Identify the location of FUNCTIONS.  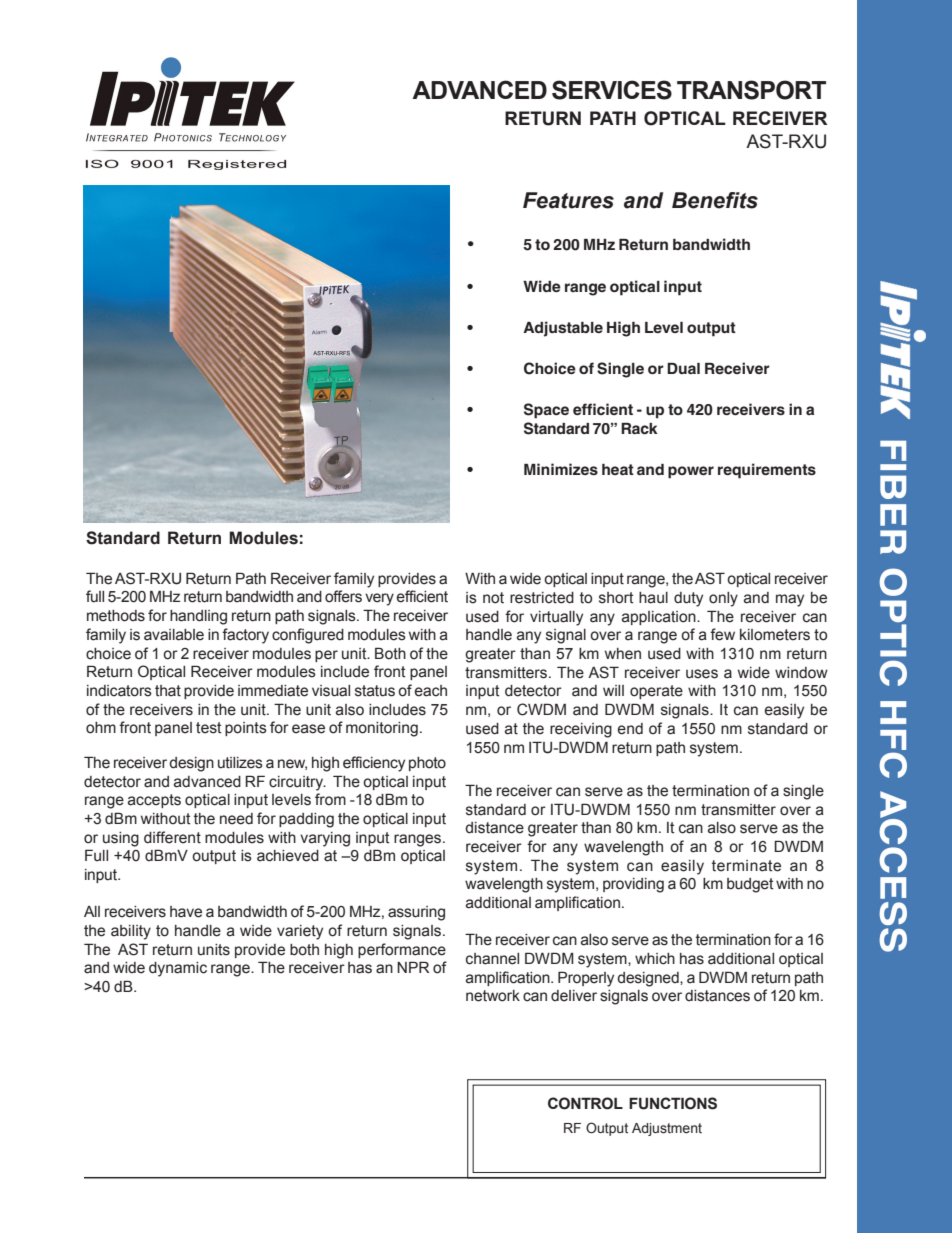
(673, 1103).
